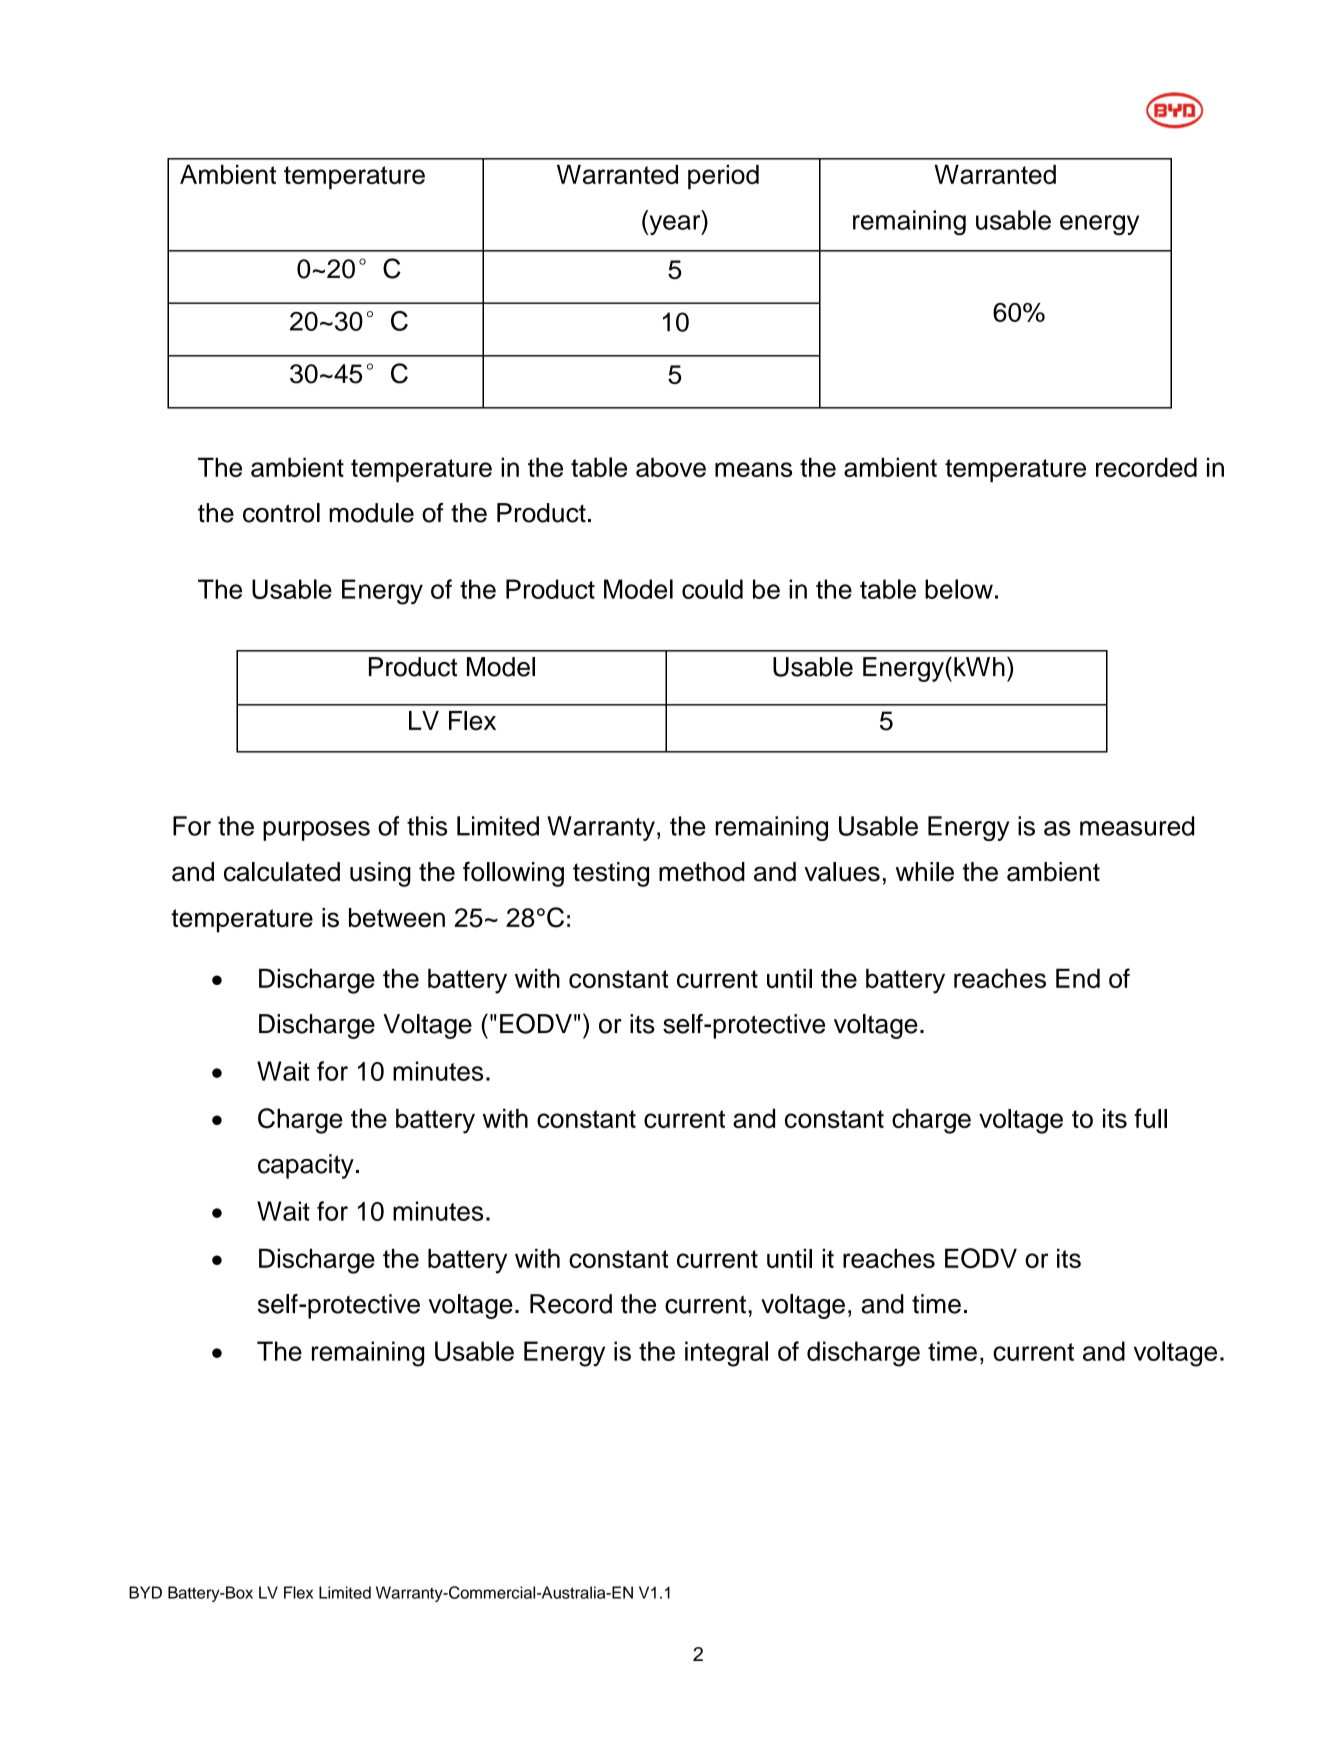 Image resolution: width=1344 pixels, height=1740 pixels. What do you see at coordinates (371, 513) in the page?
I see `module` at bounding box center [371, 513].
